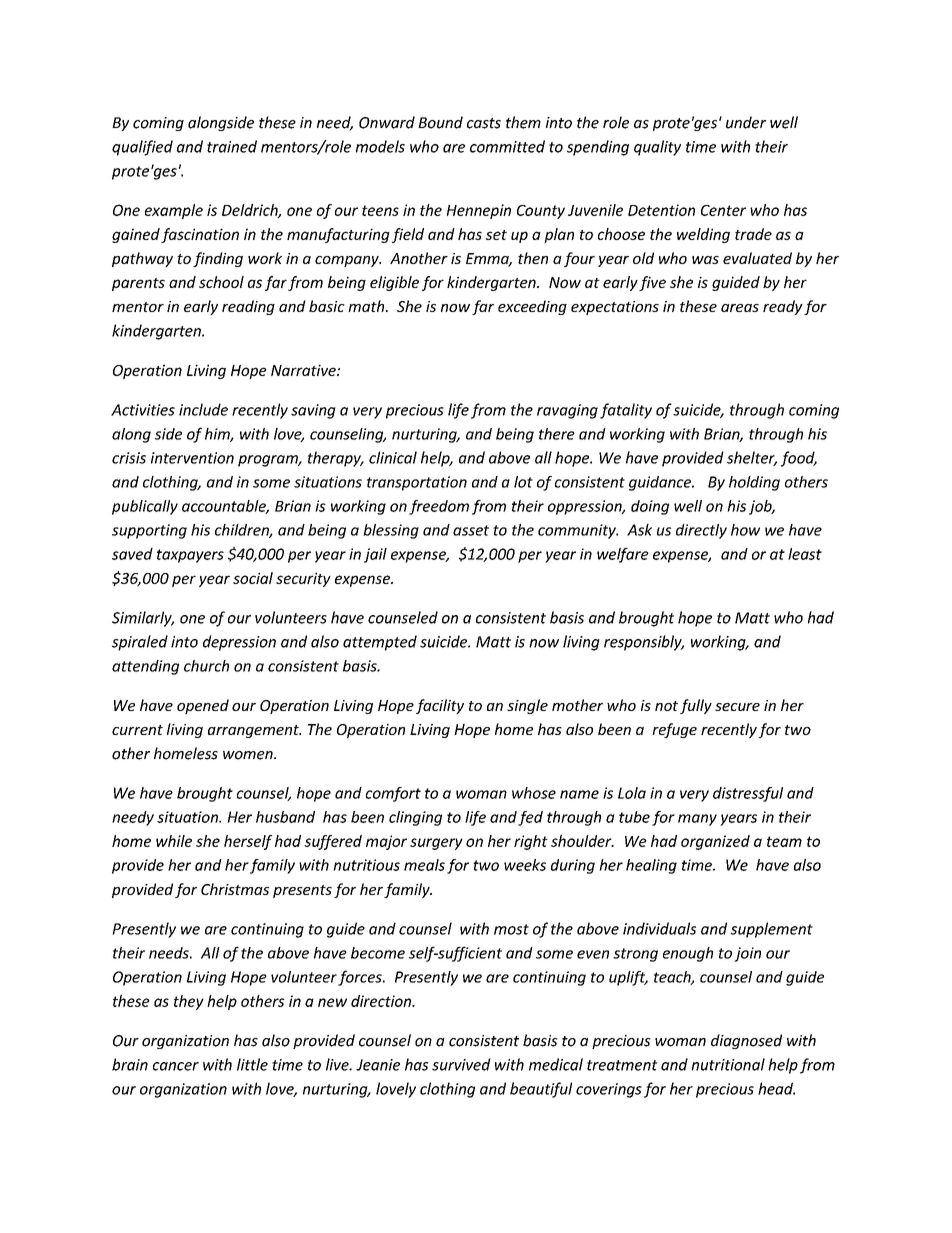 This screenshot has width=952, height=1233. Describe the element at coordinates (507, 146) in the screenshot. I see `committed` at that location.
